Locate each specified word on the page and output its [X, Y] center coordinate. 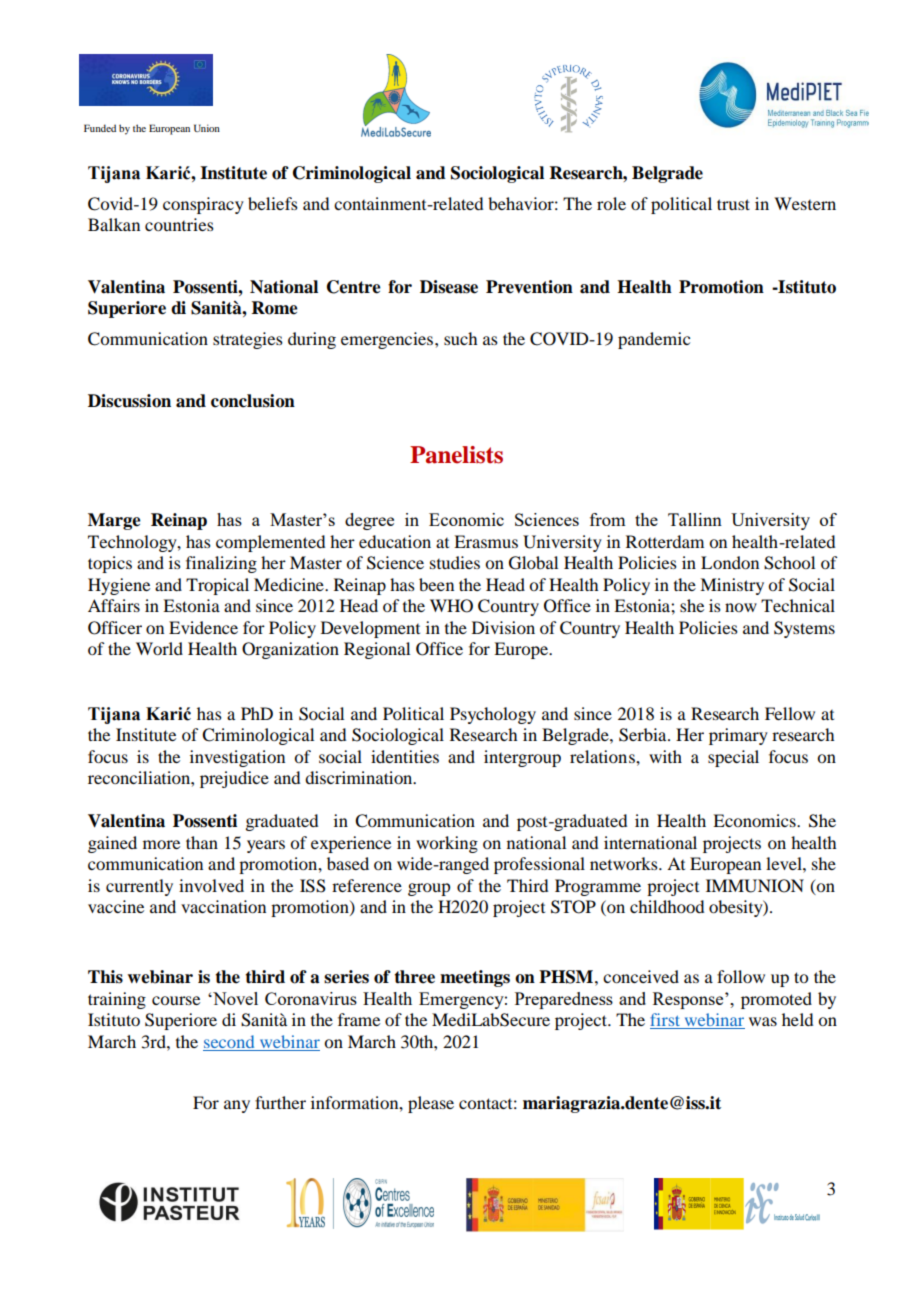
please [431, 1104]
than [202, 842]
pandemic [654, 340]
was [763, 1021]
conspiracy [203, 205]
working [447, 844]
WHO [451, 606]
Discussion [129, 401]
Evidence [203, 627]
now [741, 607]
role [611, 203]
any [237, 1106]
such [460, 338]
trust [733, 204]
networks [625, 863]
